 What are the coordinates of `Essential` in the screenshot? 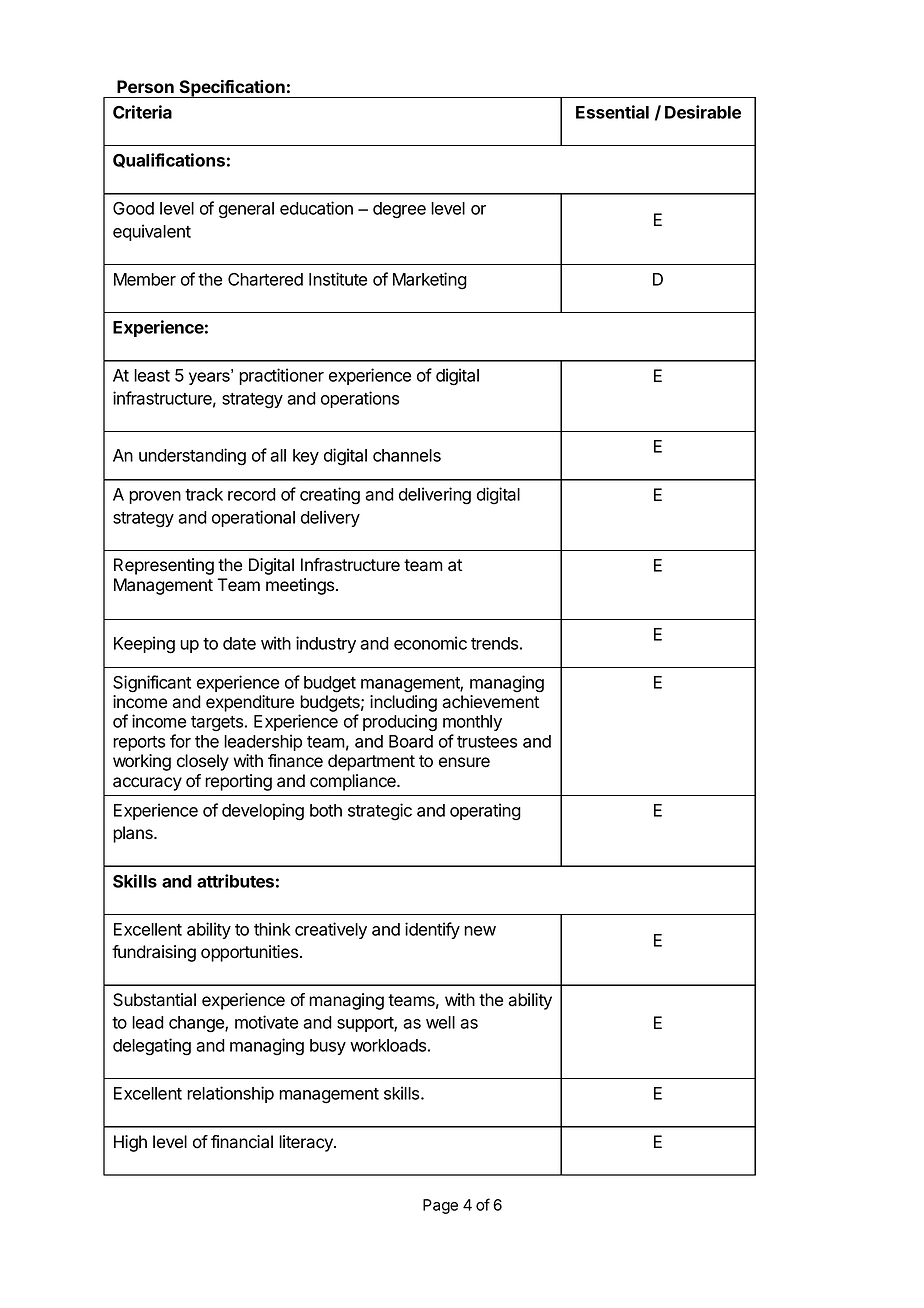 It's located at (612, 112).
